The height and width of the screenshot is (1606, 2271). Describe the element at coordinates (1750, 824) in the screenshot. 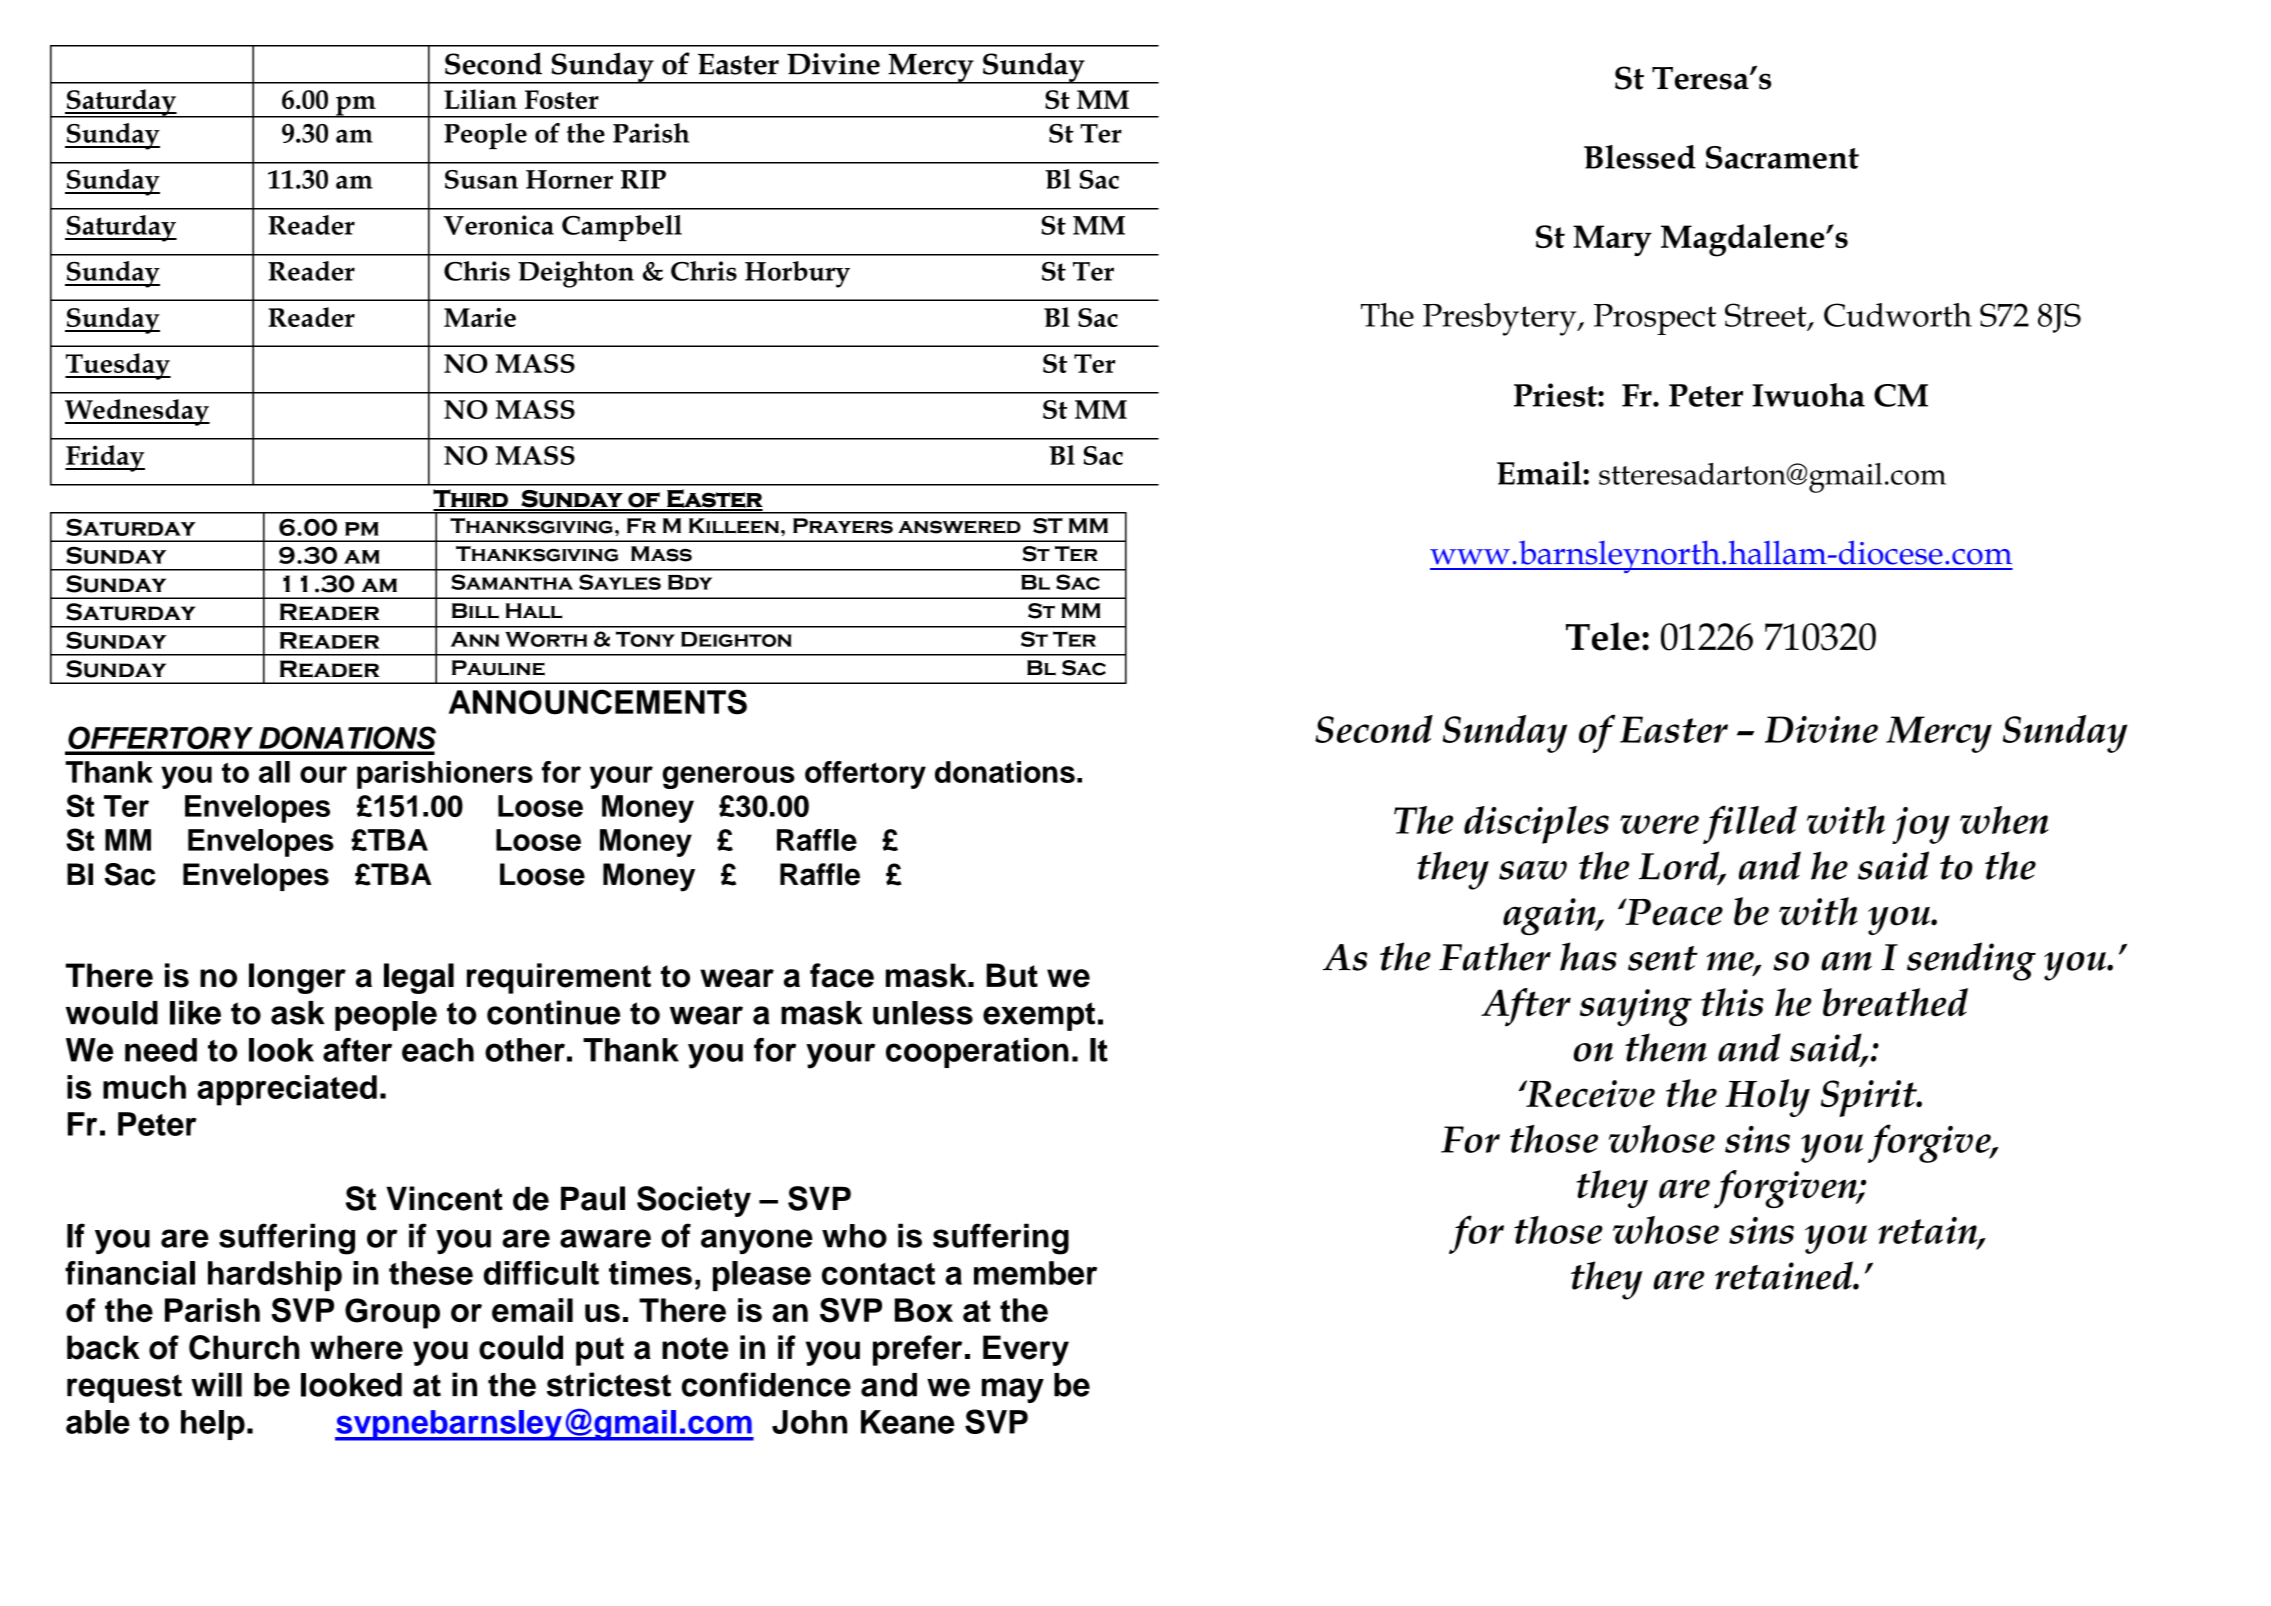

I see `filled` at that location.
